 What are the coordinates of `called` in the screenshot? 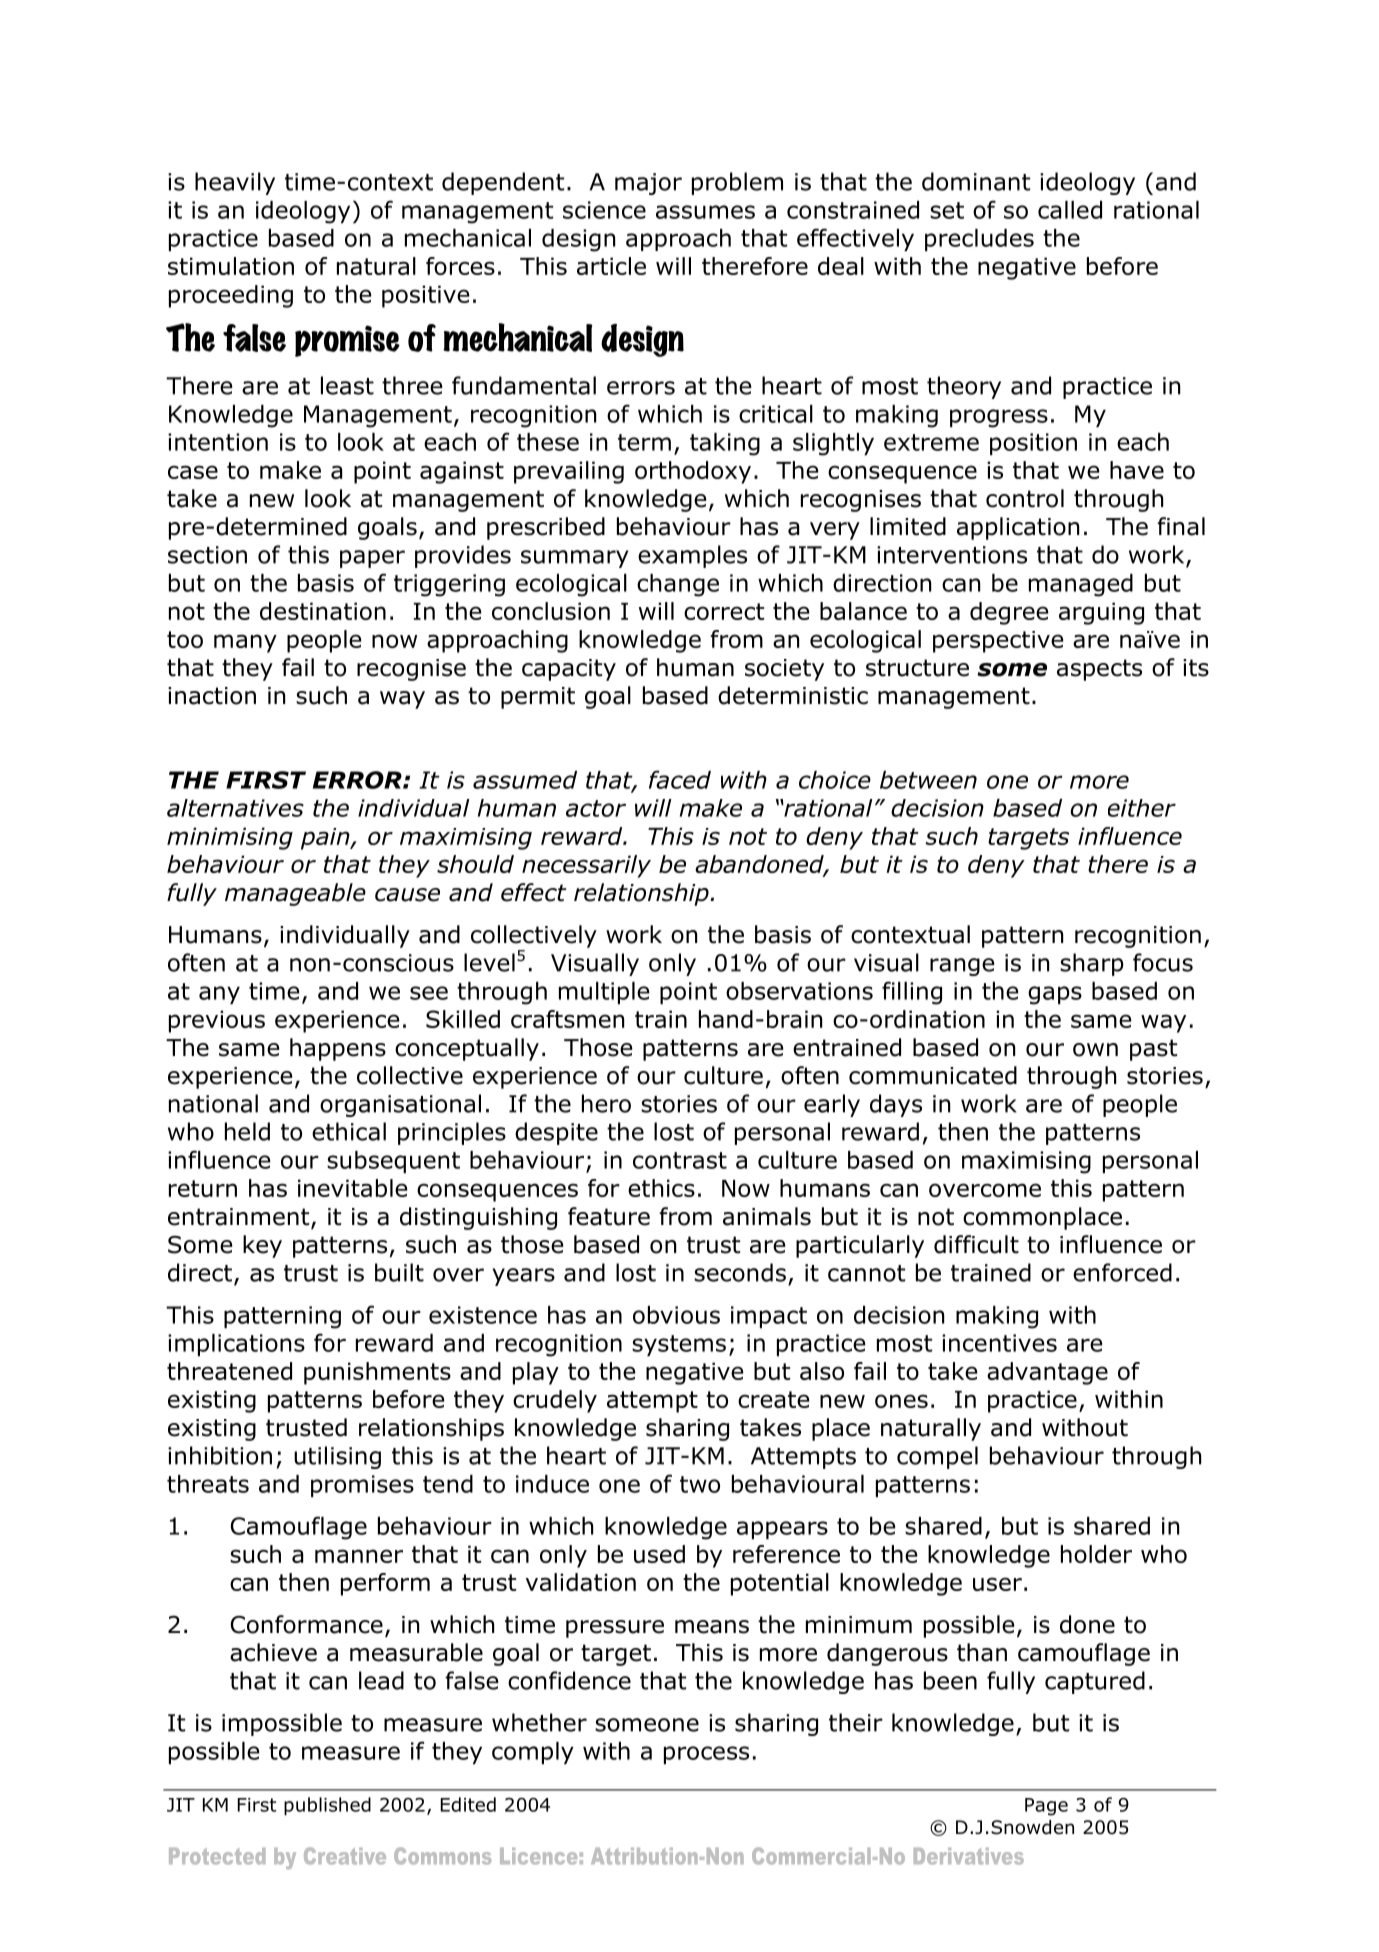 It's located at (1070, 210).
